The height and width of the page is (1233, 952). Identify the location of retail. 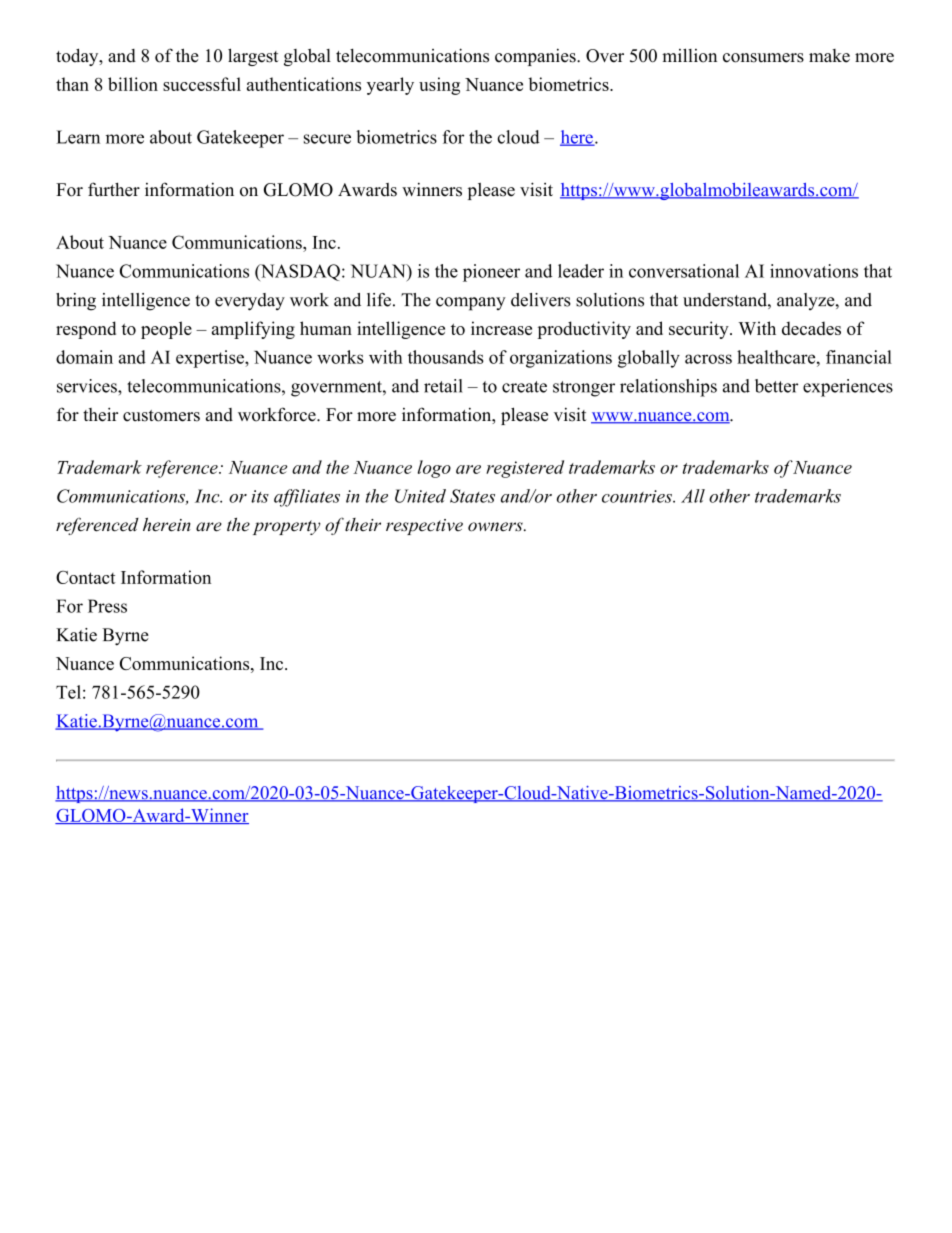
(443, 386).
